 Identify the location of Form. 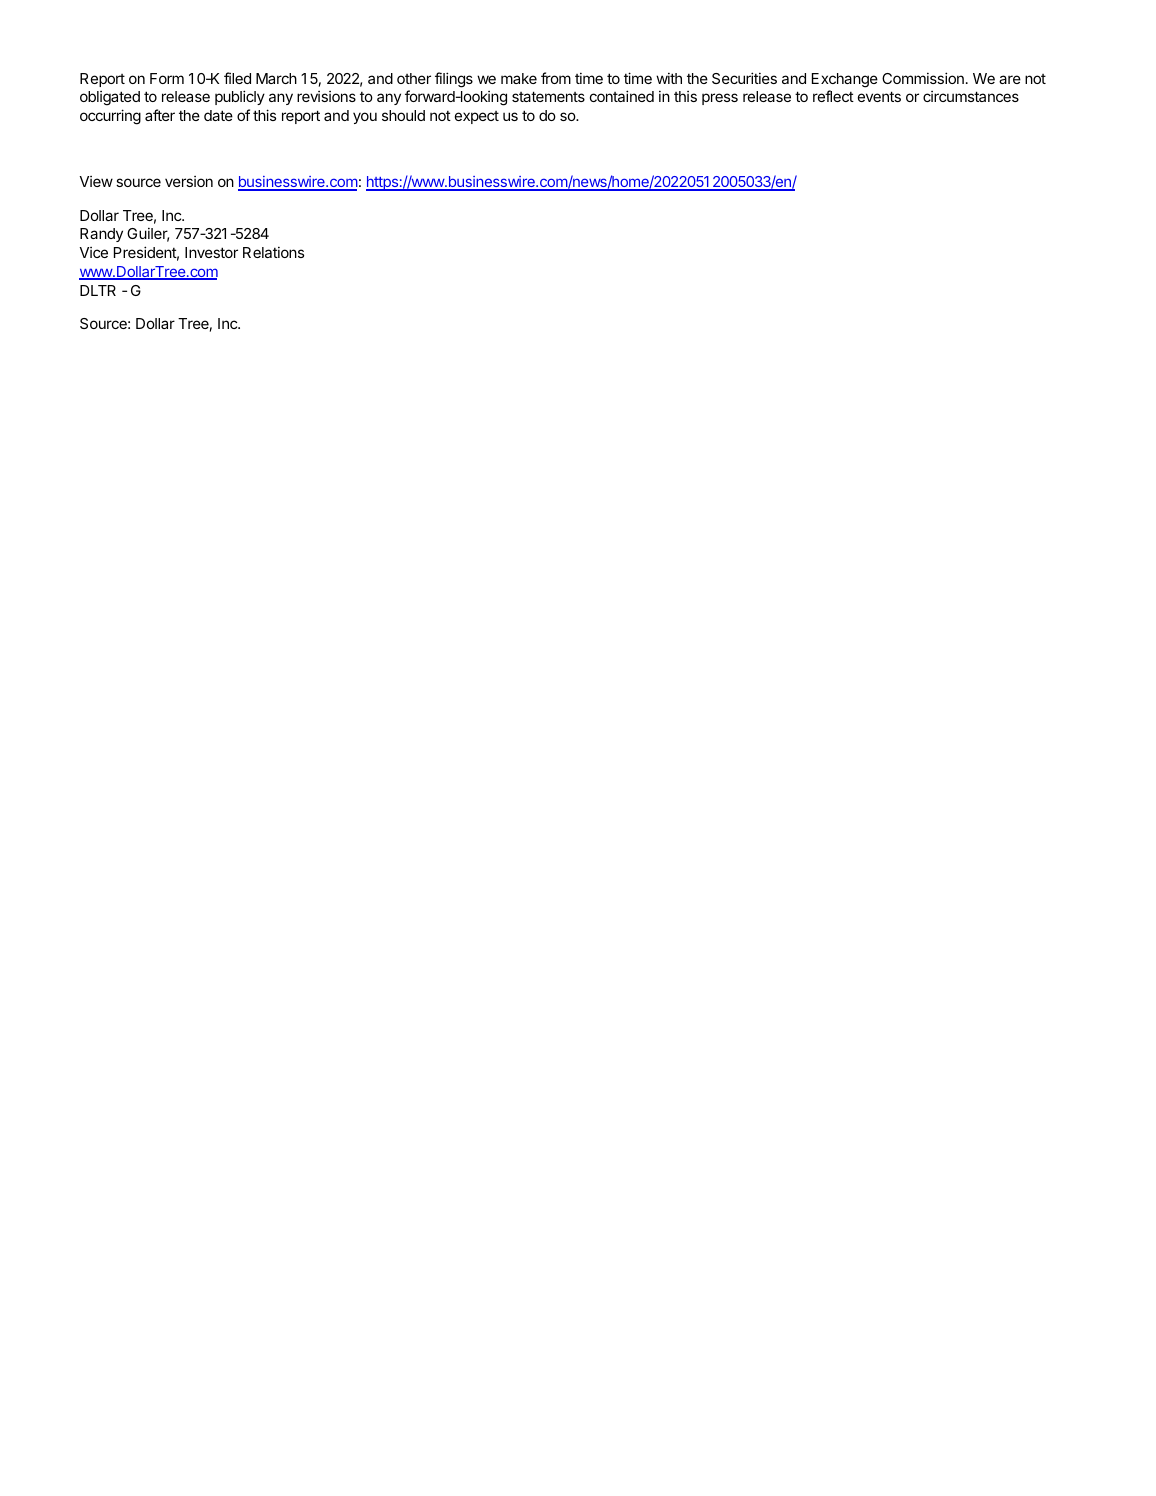
(167, 78).
